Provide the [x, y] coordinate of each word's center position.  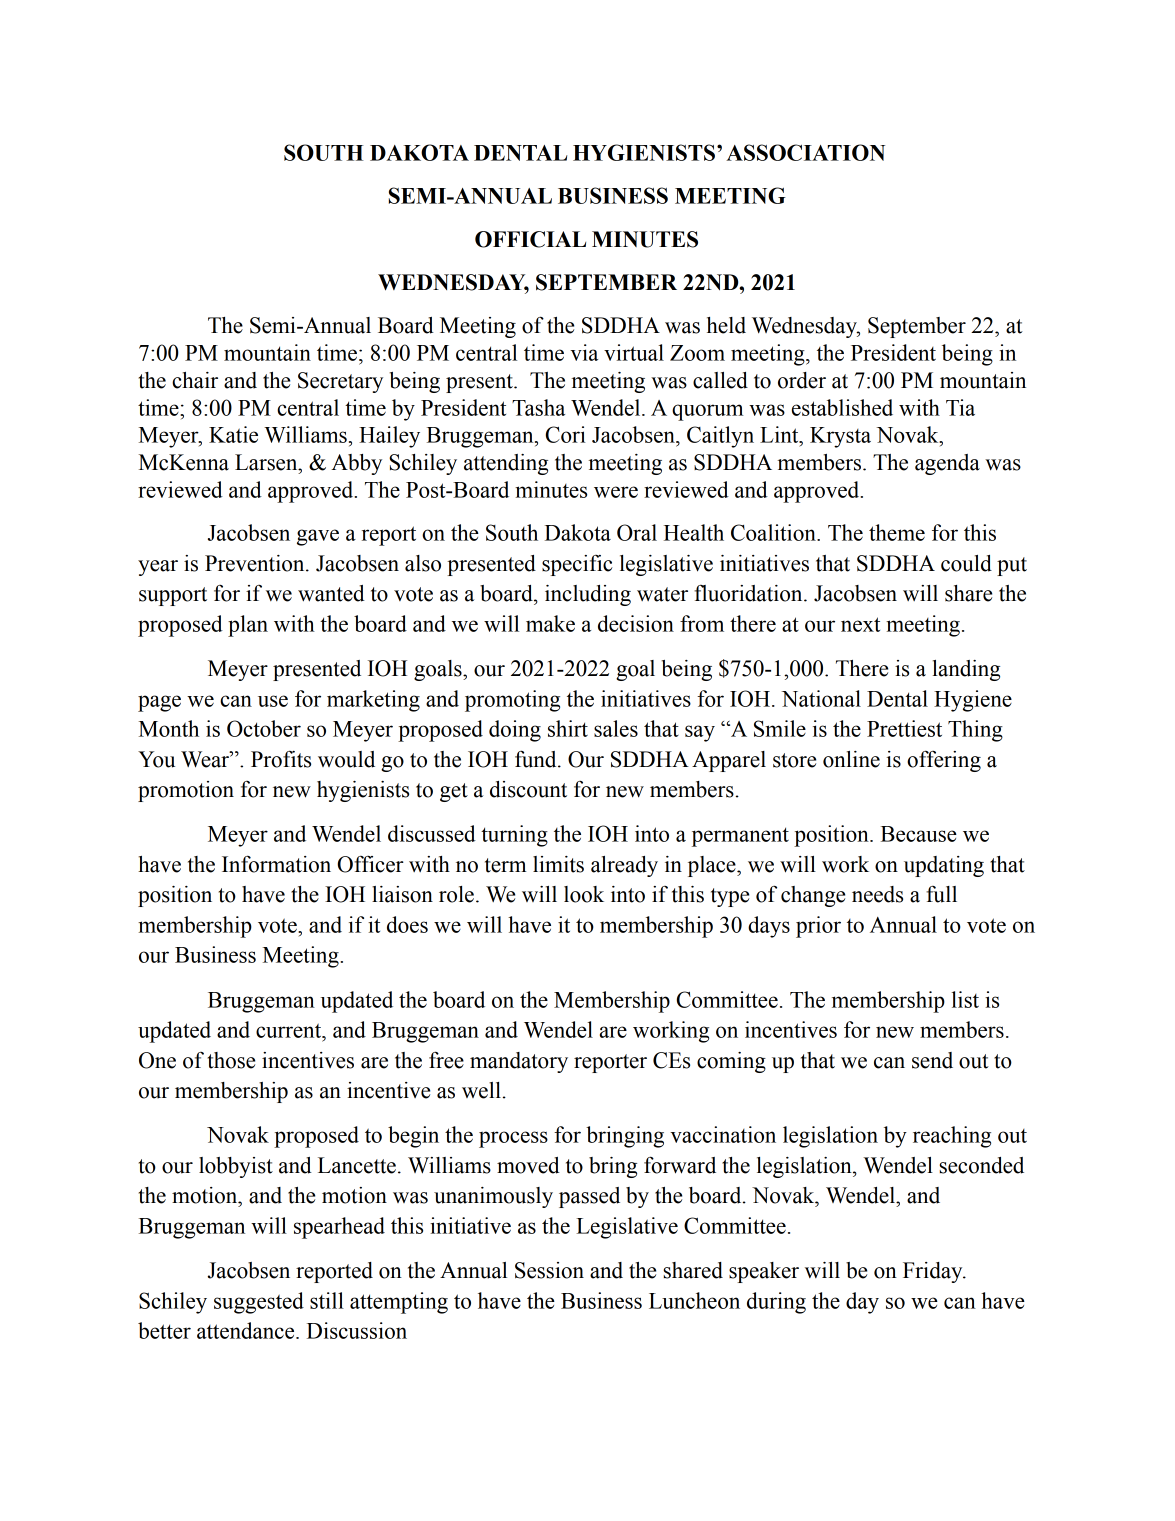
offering [944, 761]
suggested [259, 1303]
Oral [637, 532]
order [802, 380]
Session [549, 1270]
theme [897, 532]
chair [195, 380]
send [932, 1060]
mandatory [519, 1062]
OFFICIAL [530, 239]
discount [528, 789]
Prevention [256, 563]
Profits [281, 759]
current [290, 1030]
